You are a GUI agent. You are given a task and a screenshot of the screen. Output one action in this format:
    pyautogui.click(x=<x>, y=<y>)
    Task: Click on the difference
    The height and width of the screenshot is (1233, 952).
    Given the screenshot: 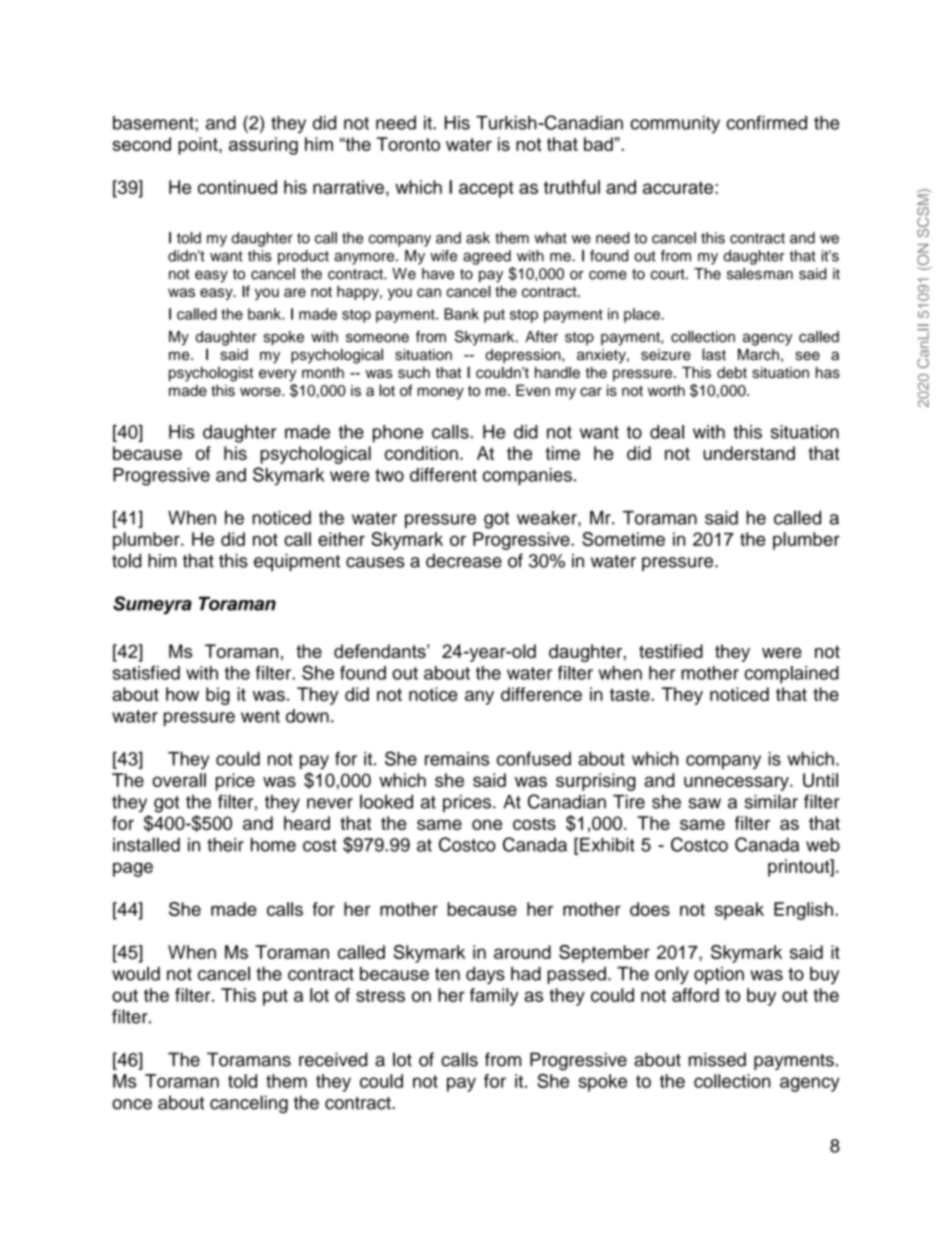 What is the action you would take?
    pyautogui.click(x=541, y=694)
